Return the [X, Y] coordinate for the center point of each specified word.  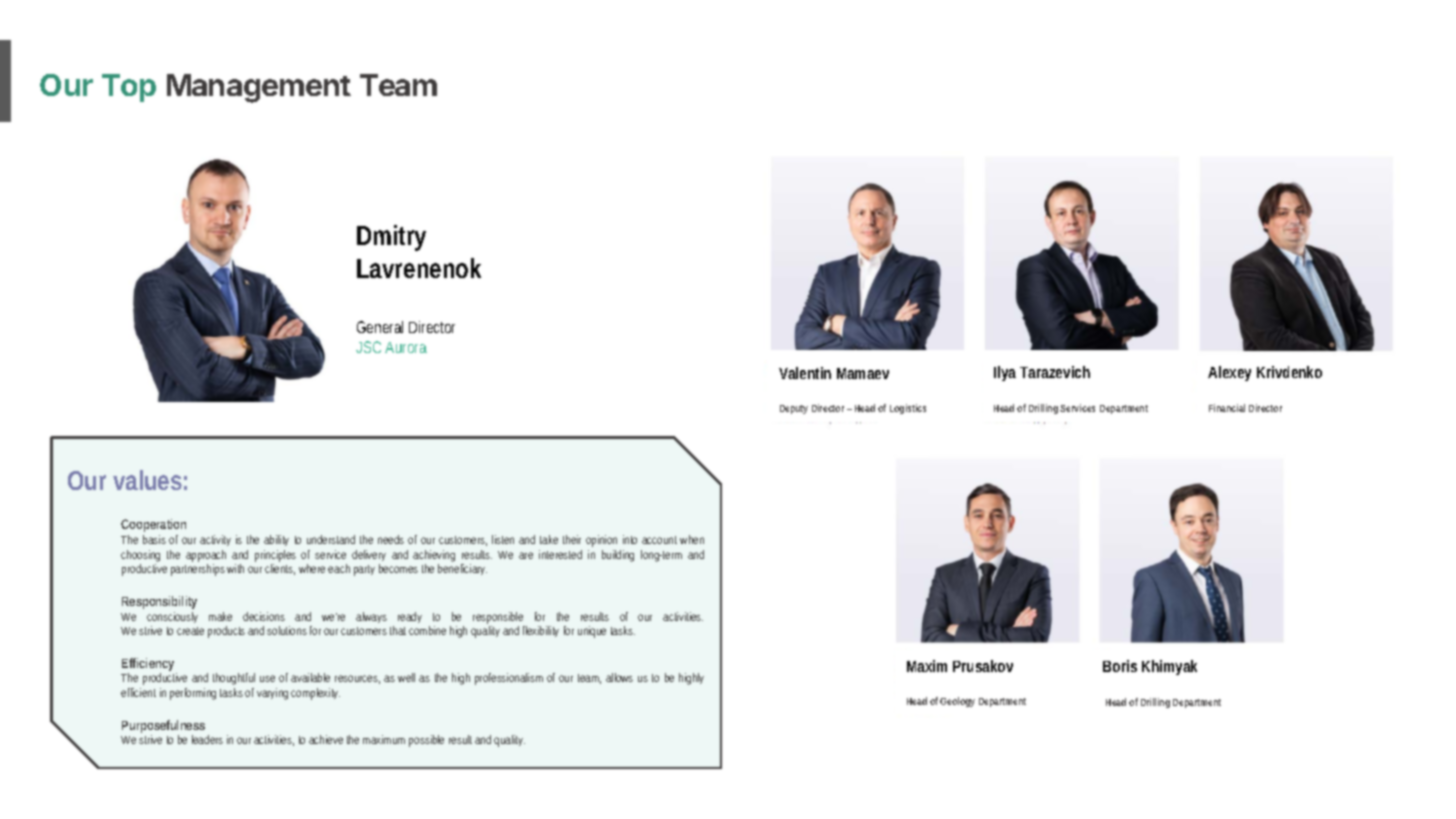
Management [259, 88]
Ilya [1005, 373]
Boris [1120, 666]
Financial [1227, 408]
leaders [207, 739]
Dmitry [391, 238]
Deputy [794, 409]
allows [619, 677]
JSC [368, 347]
